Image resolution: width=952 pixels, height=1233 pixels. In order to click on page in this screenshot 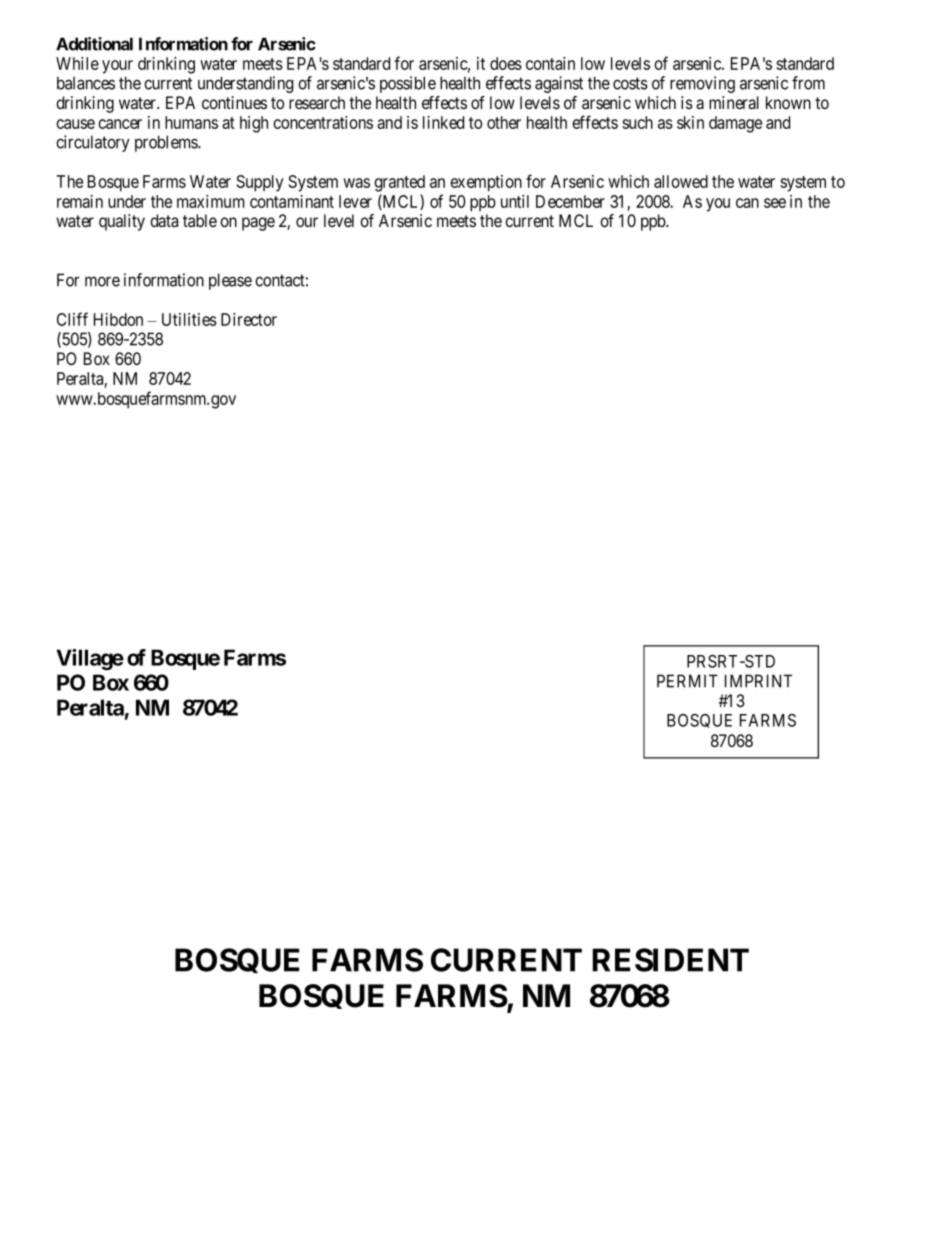, I will do `click(258, 224)`.
